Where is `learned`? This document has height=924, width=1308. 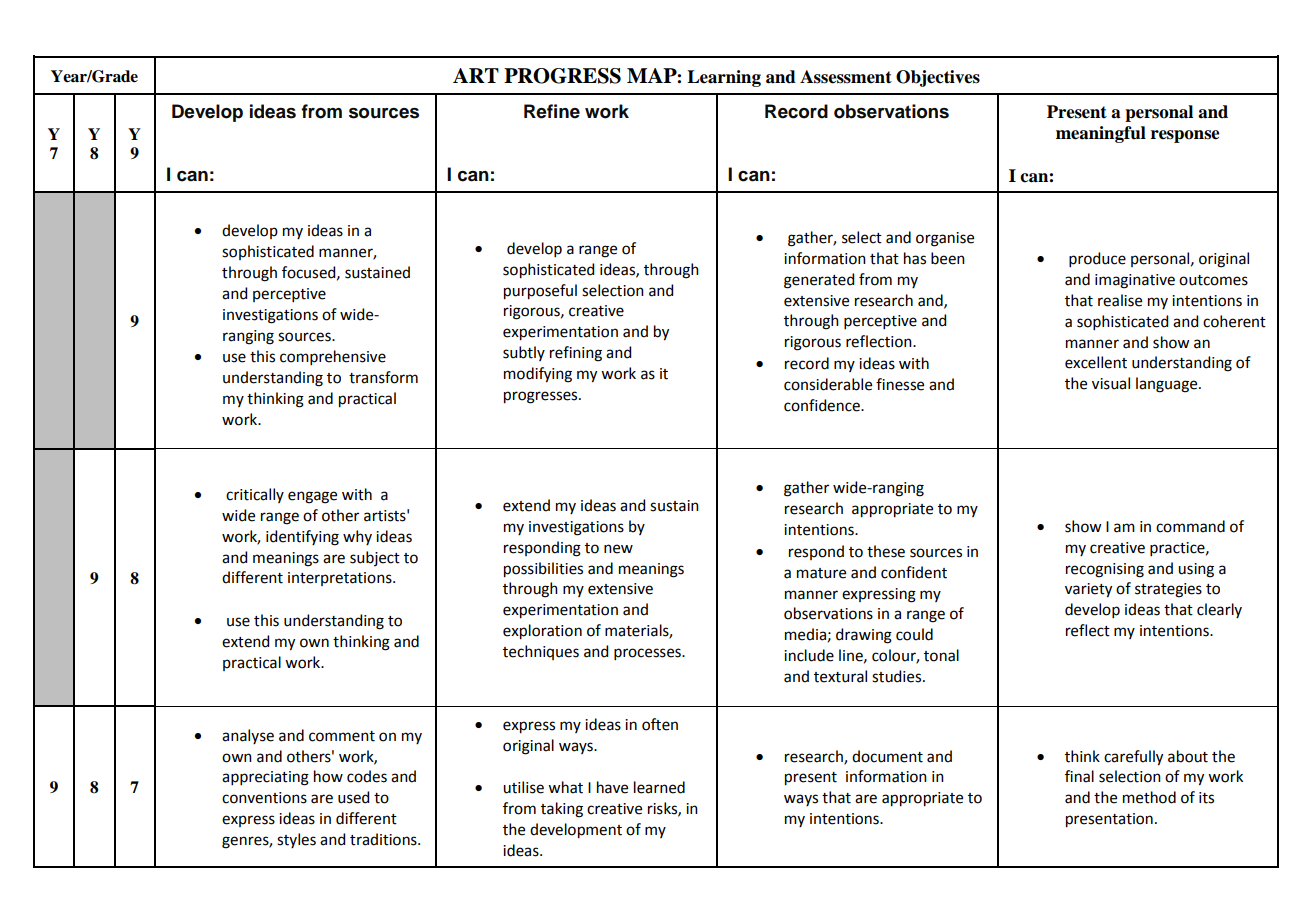 learned is located at coordinates (659, 787).
